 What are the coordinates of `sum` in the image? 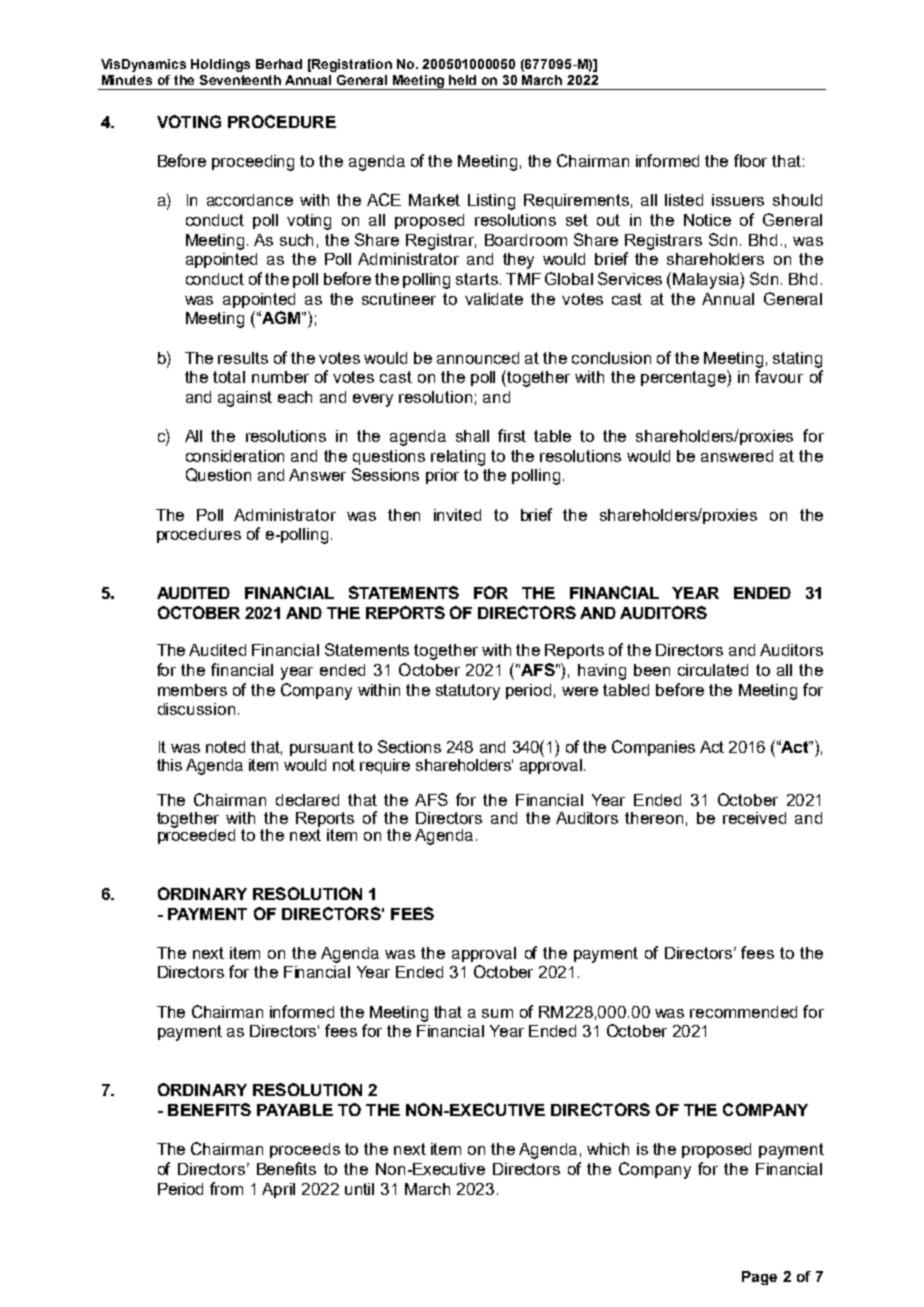 It's located at (497, 1013).
